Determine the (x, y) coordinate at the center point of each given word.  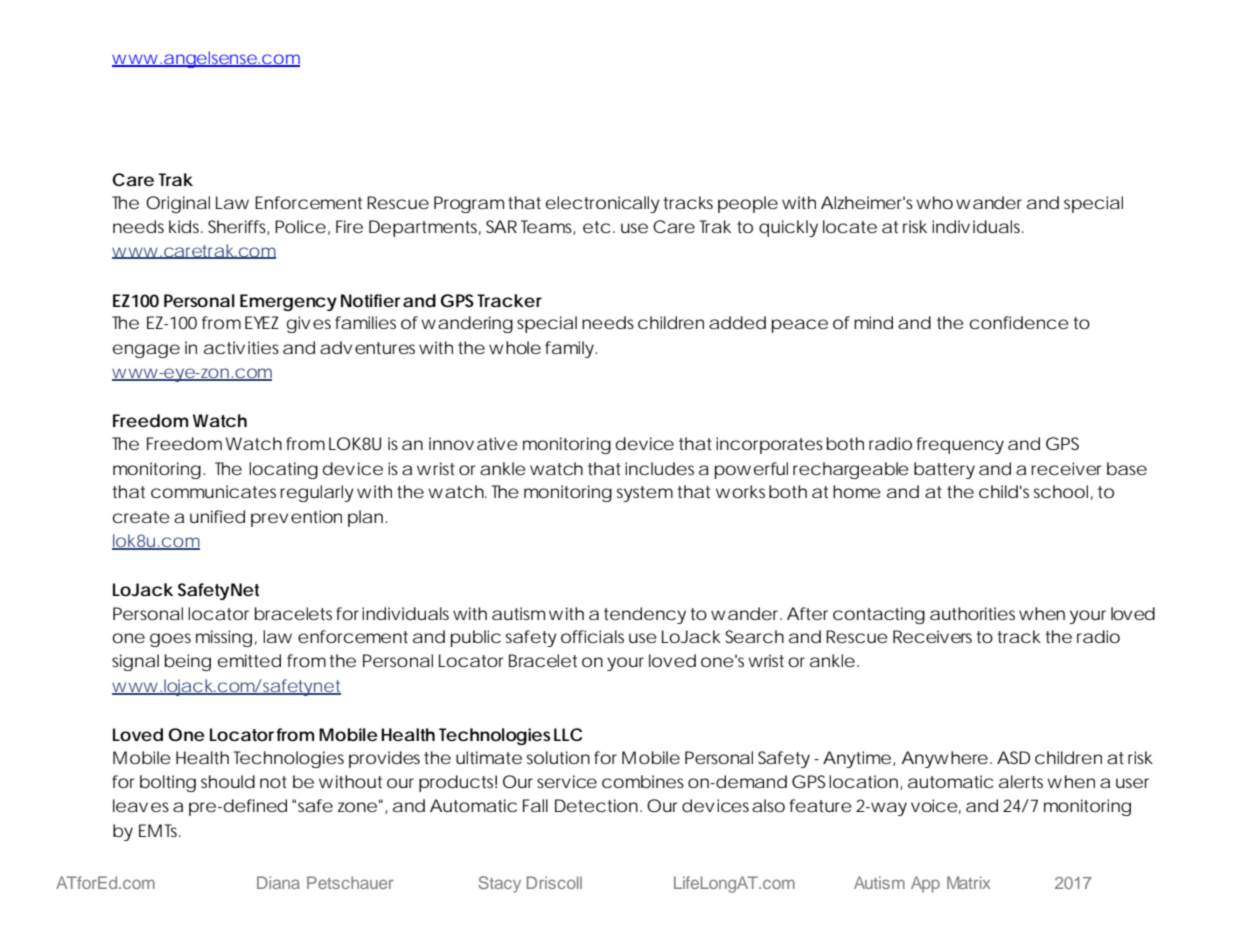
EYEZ (262, 322)
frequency (960, 445)
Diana (278, 882)
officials (592, 636)
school (1061, 491)
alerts (1021, 781)
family (569, 349)
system (644, 494)
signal (135, 662)
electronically (603, 204)
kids (185, 226)
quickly (788, 228)
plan (365, 518)
